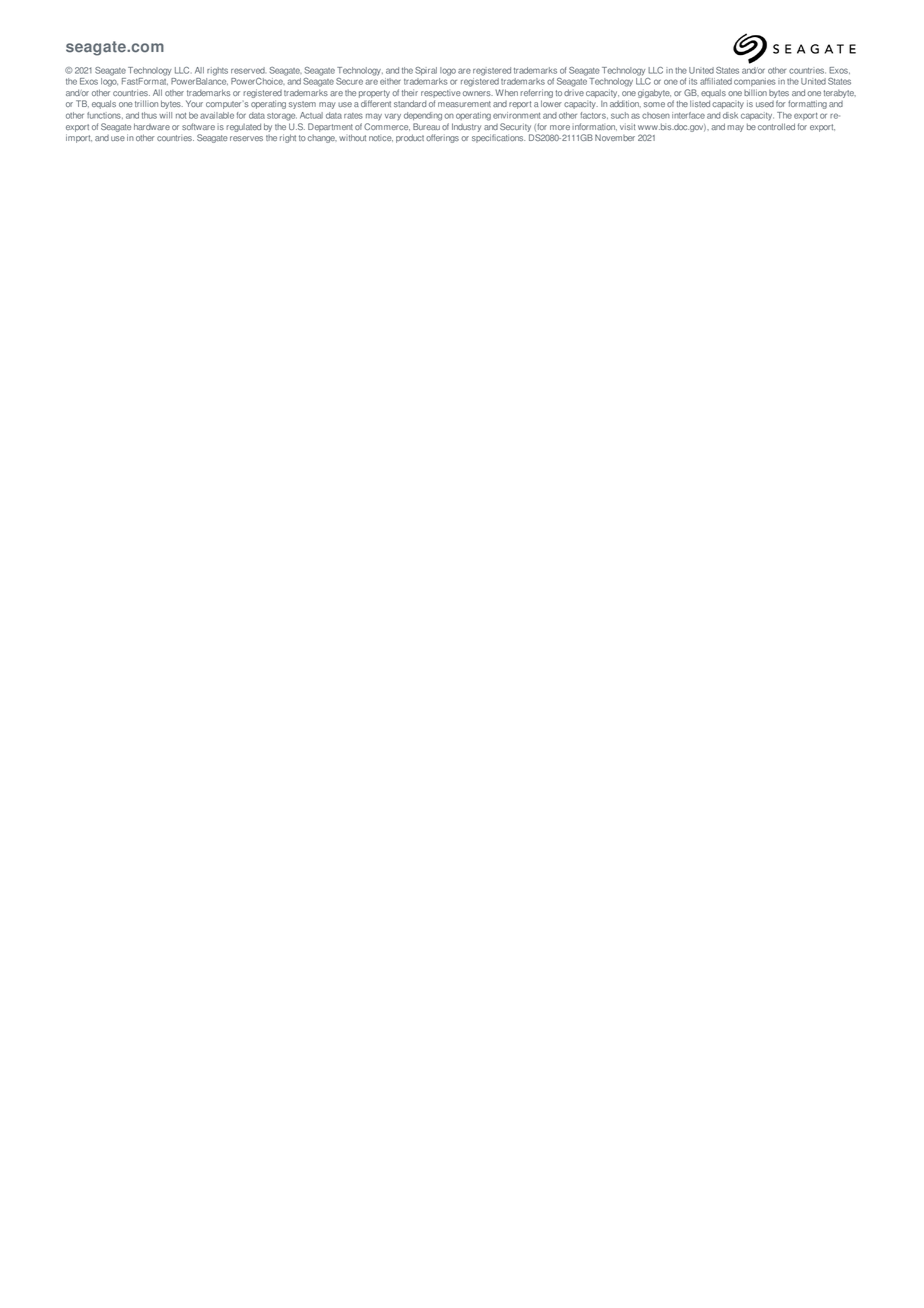 The width and height of the screenshot is (924, 1308). Describe the element at coordinates (146, 103) in the screenshot. I see `trillion` at that location.
